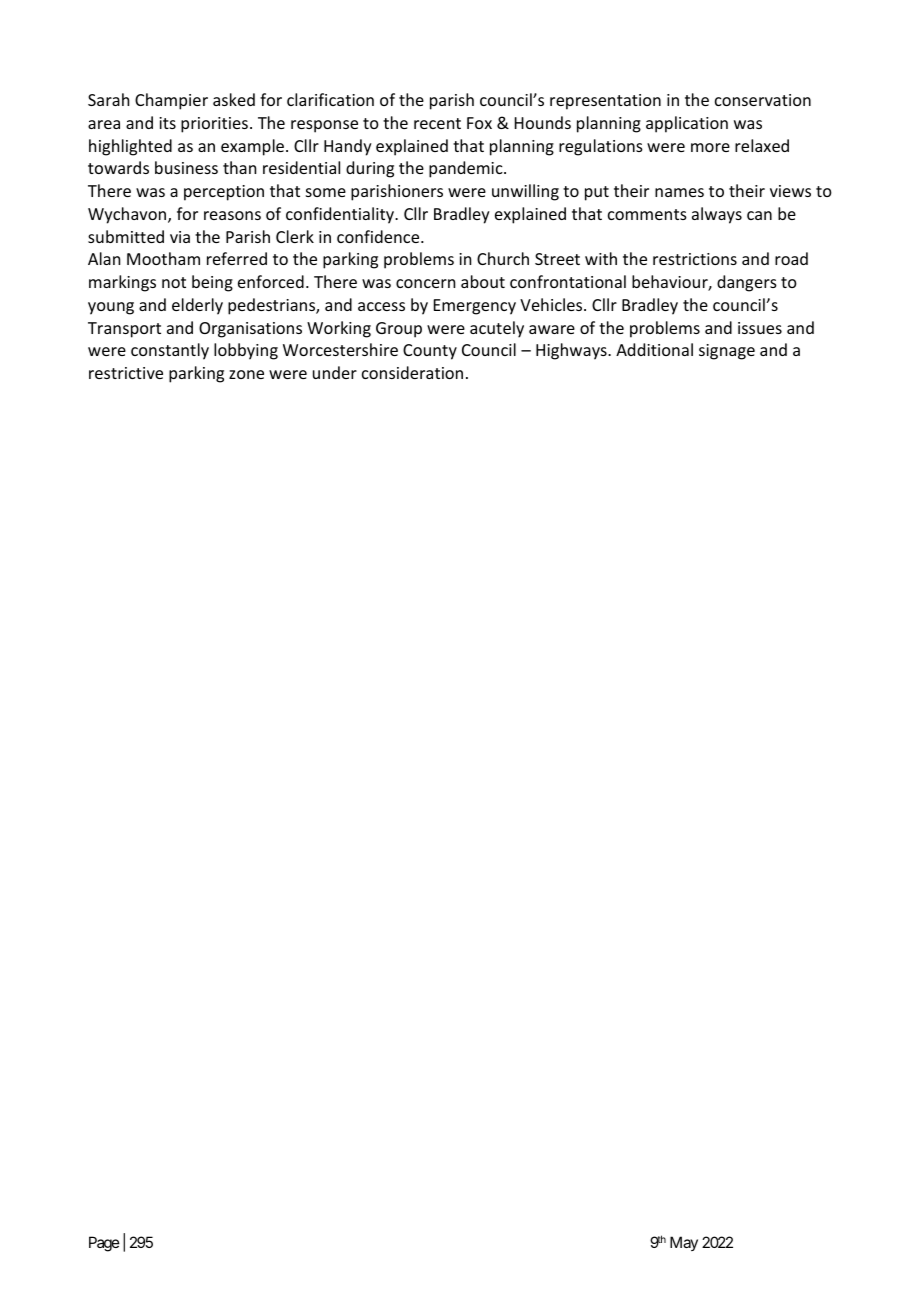 The image size is (924, 1308). What do you see at coordinates (126, 373) in the document?
I see `restrictive` at bounding box center [126, 373].
